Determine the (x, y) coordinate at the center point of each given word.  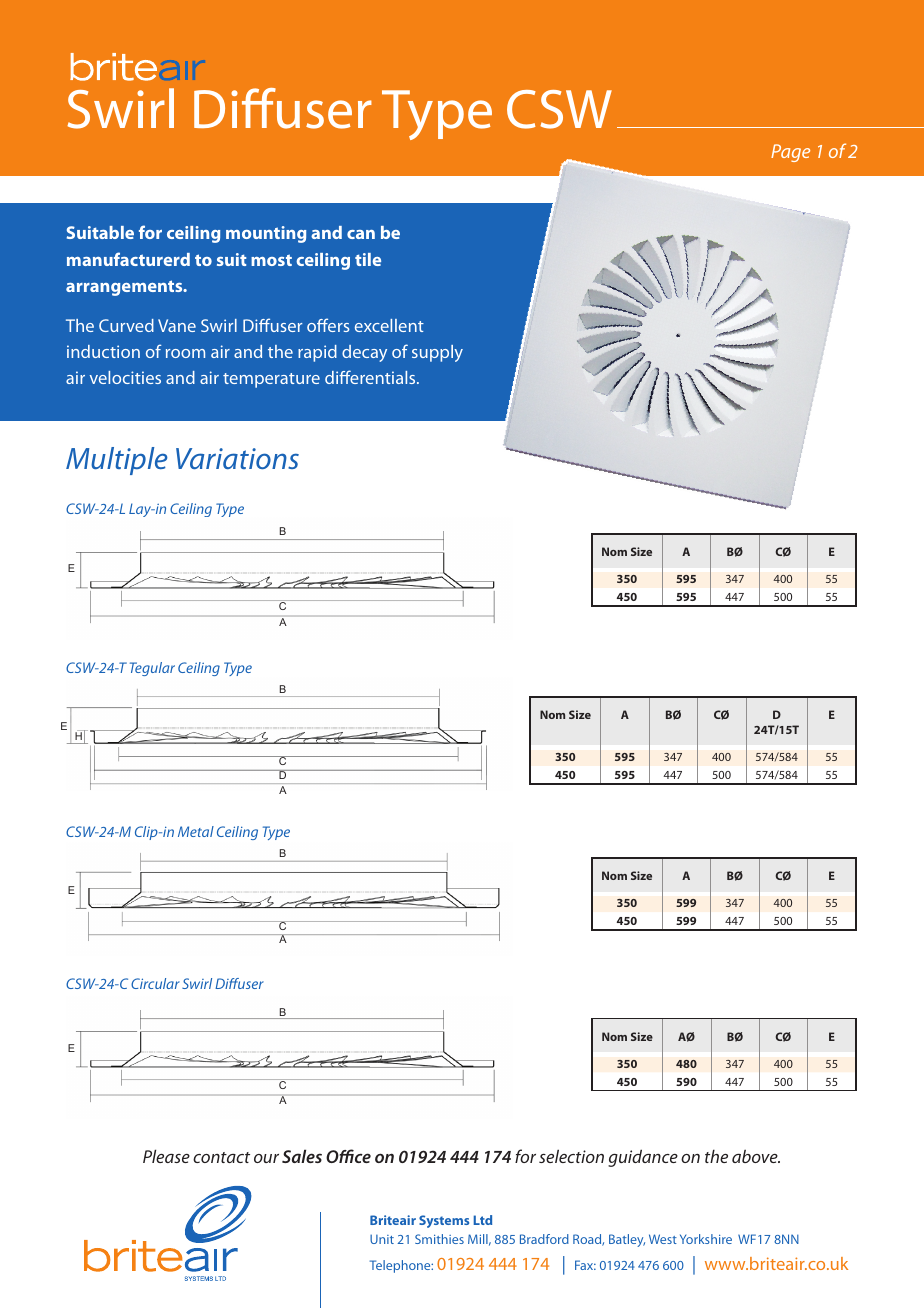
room (185, 353)
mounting (266, 234)
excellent (389, 325)
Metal (196, 831)
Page (790, 153)
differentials (371, 377)
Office (348, 1156)
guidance (643, 1158)
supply (437, 353)
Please (166, 1156)
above (756, 1156)
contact (221, 1157)
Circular (155, 983)
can (361, 234)
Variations (237, 458)
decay (364, 353)
